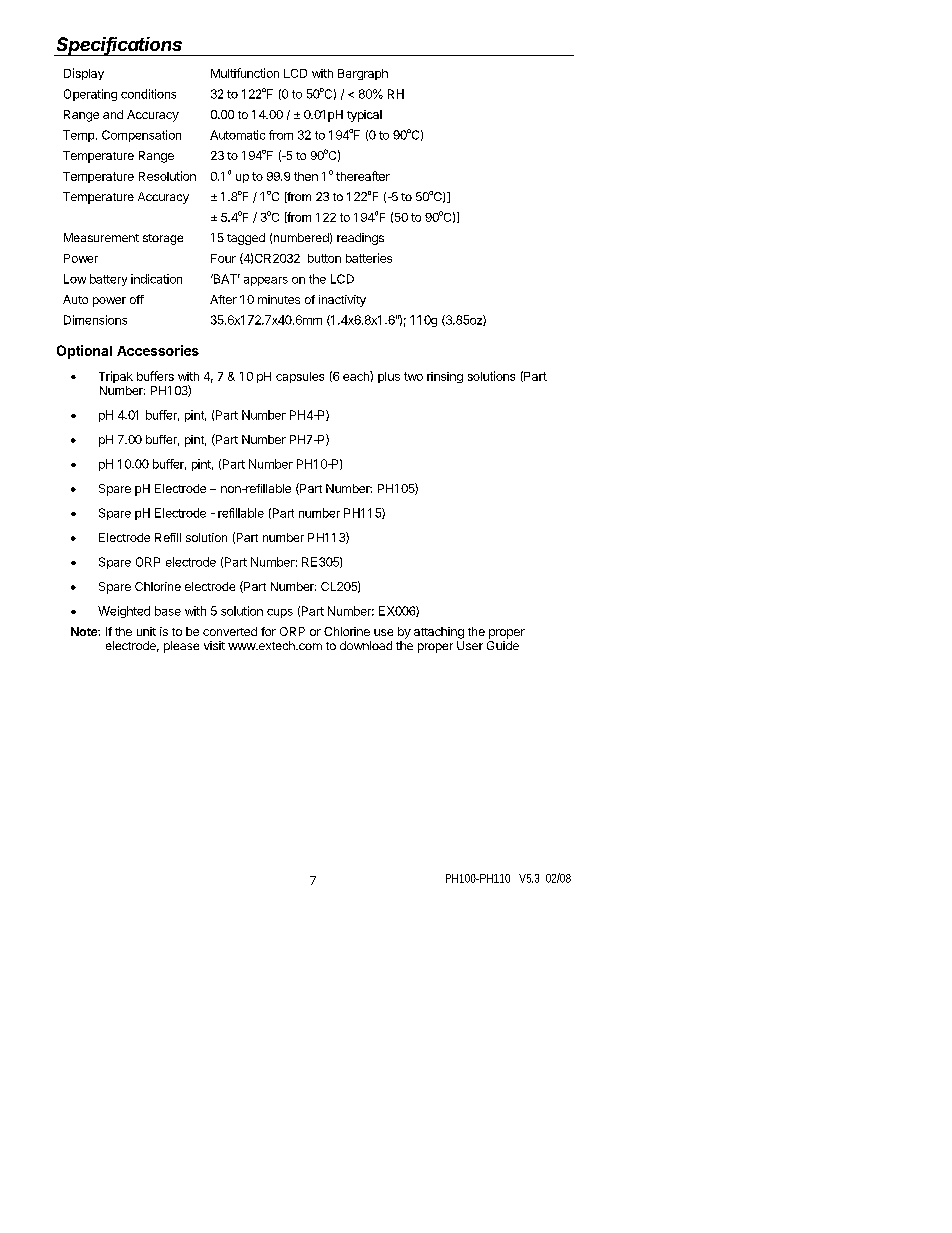  Describe the element at coordinates (300, 377) in the image. I see `capsules` at that location.
